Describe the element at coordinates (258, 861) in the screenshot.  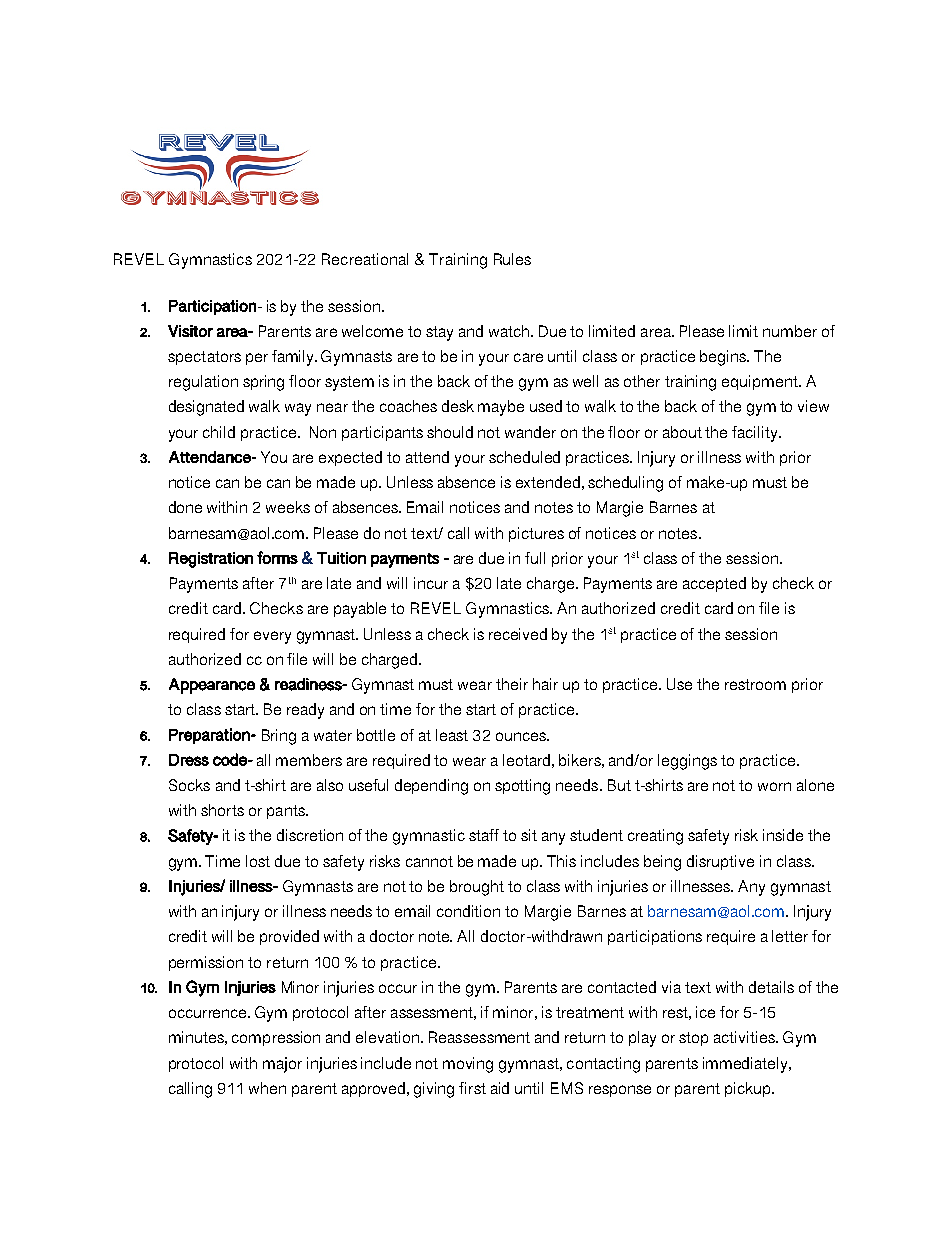
I see `lost` at that location.
